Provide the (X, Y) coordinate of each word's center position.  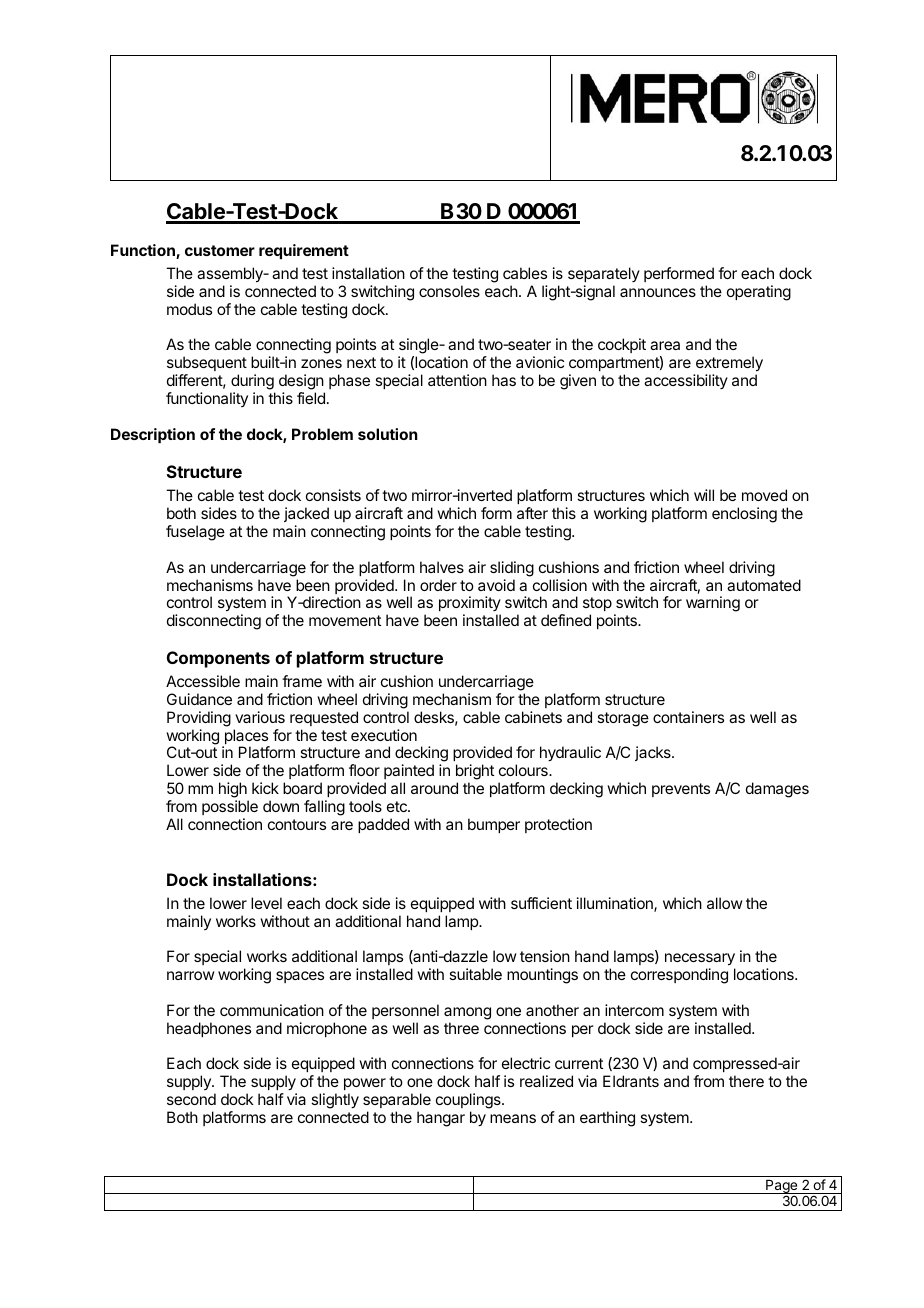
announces (658, 292)
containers (688, 717)
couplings (469, 1101)
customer (220, 250)
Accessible (203, 681)
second (191, 1099)
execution (384, 735)
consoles (449, 291)
